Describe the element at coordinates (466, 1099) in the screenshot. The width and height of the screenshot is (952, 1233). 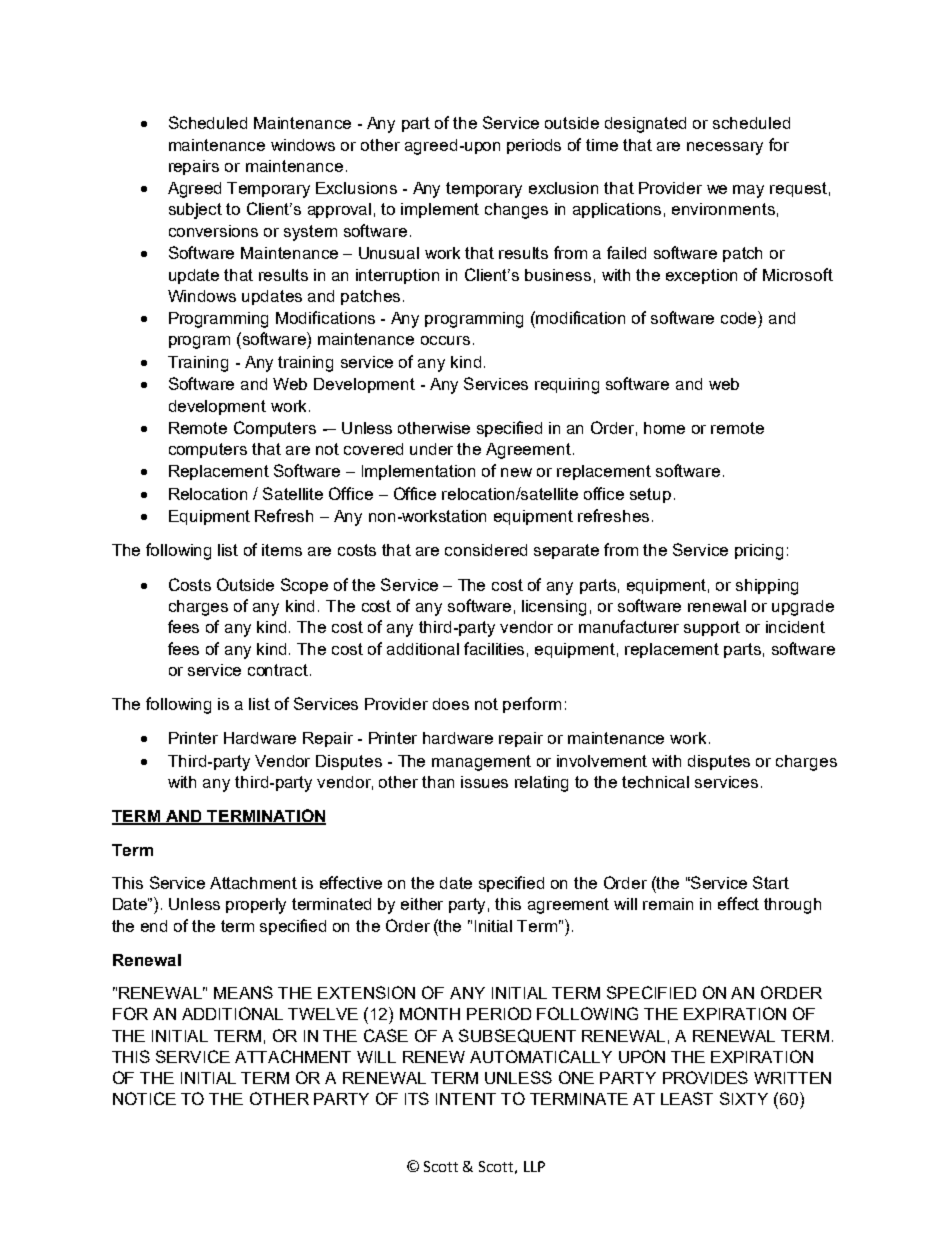
I see `INTENT` at that location.
